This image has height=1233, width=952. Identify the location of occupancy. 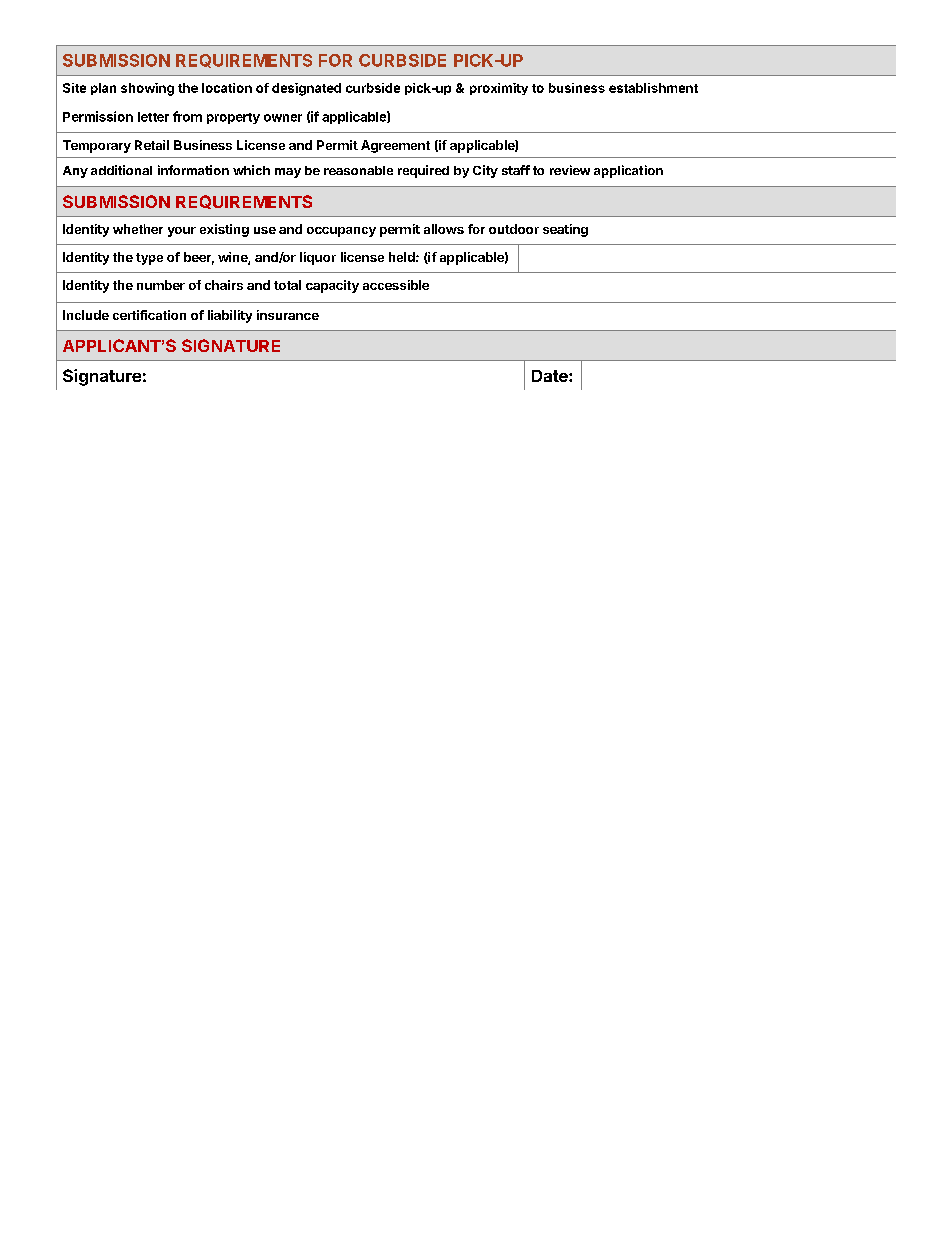
(341, 232).
